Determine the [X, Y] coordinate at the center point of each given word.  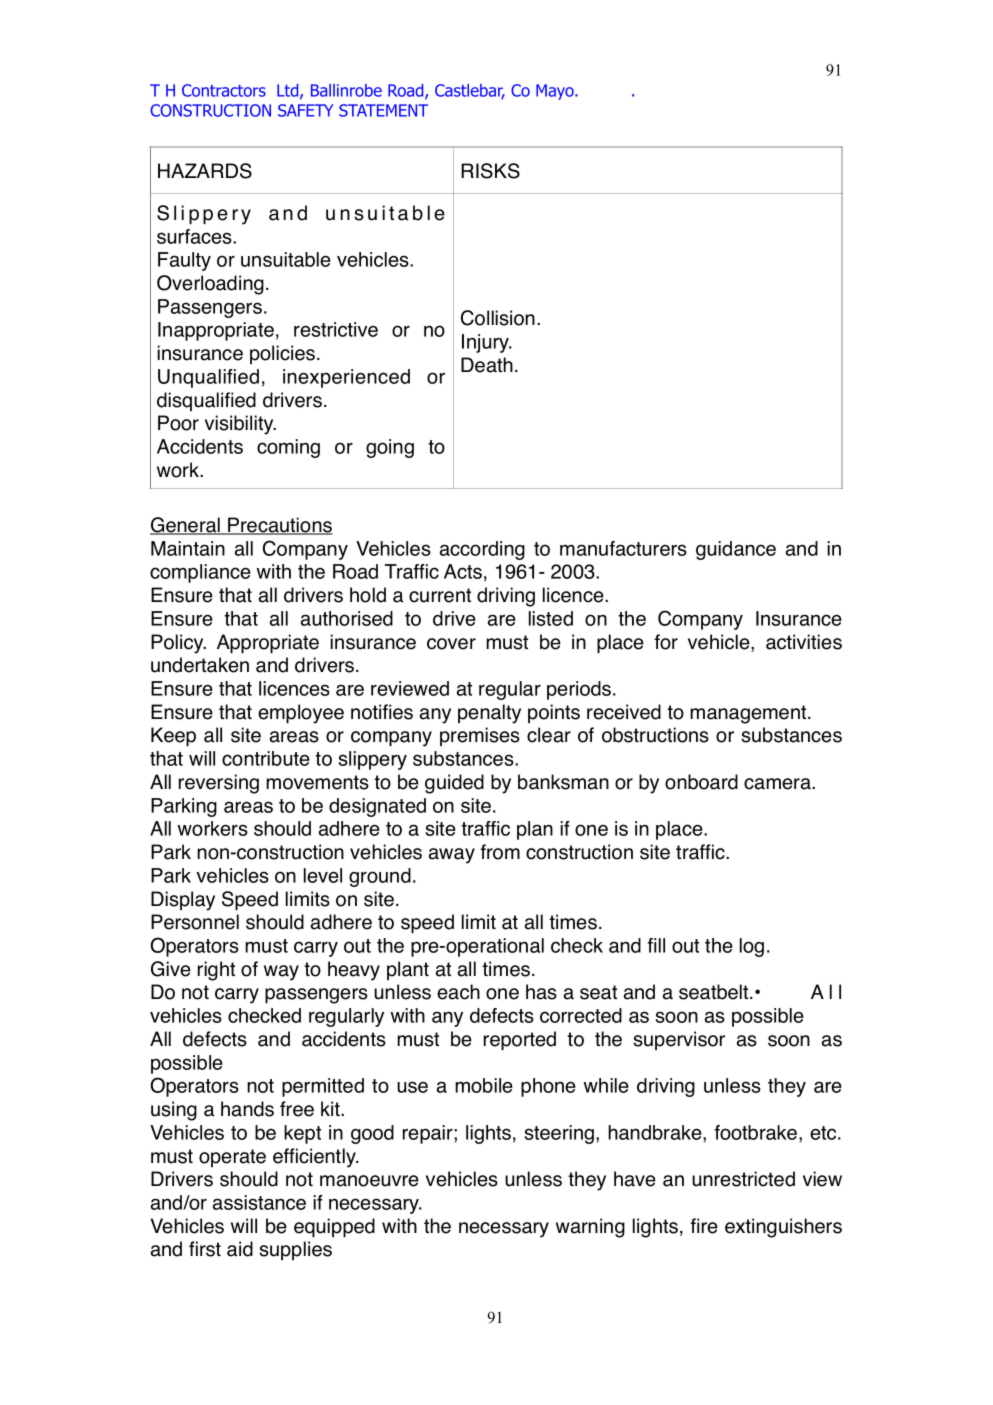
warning [590, 1228]
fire [704, 1226]
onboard [701, 782]
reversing [219, 784]
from [500, 852]
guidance [736, 550]
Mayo [556, 92]
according [482, 550]
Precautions [279, 526]
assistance [259, 1202]
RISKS [490, 171]
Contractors [224, 90]
